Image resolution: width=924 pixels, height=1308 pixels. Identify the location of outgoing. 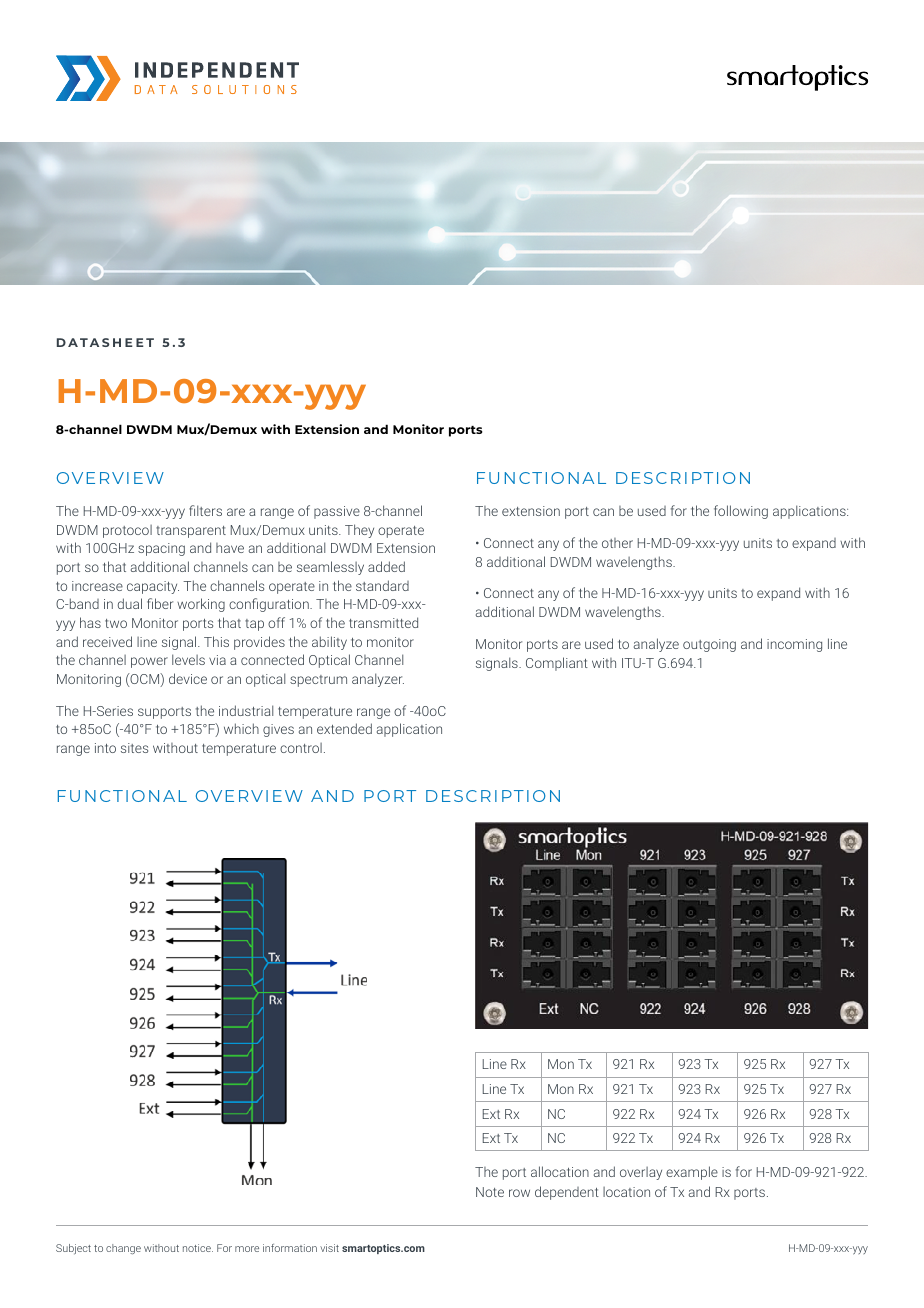
(709, 645).
